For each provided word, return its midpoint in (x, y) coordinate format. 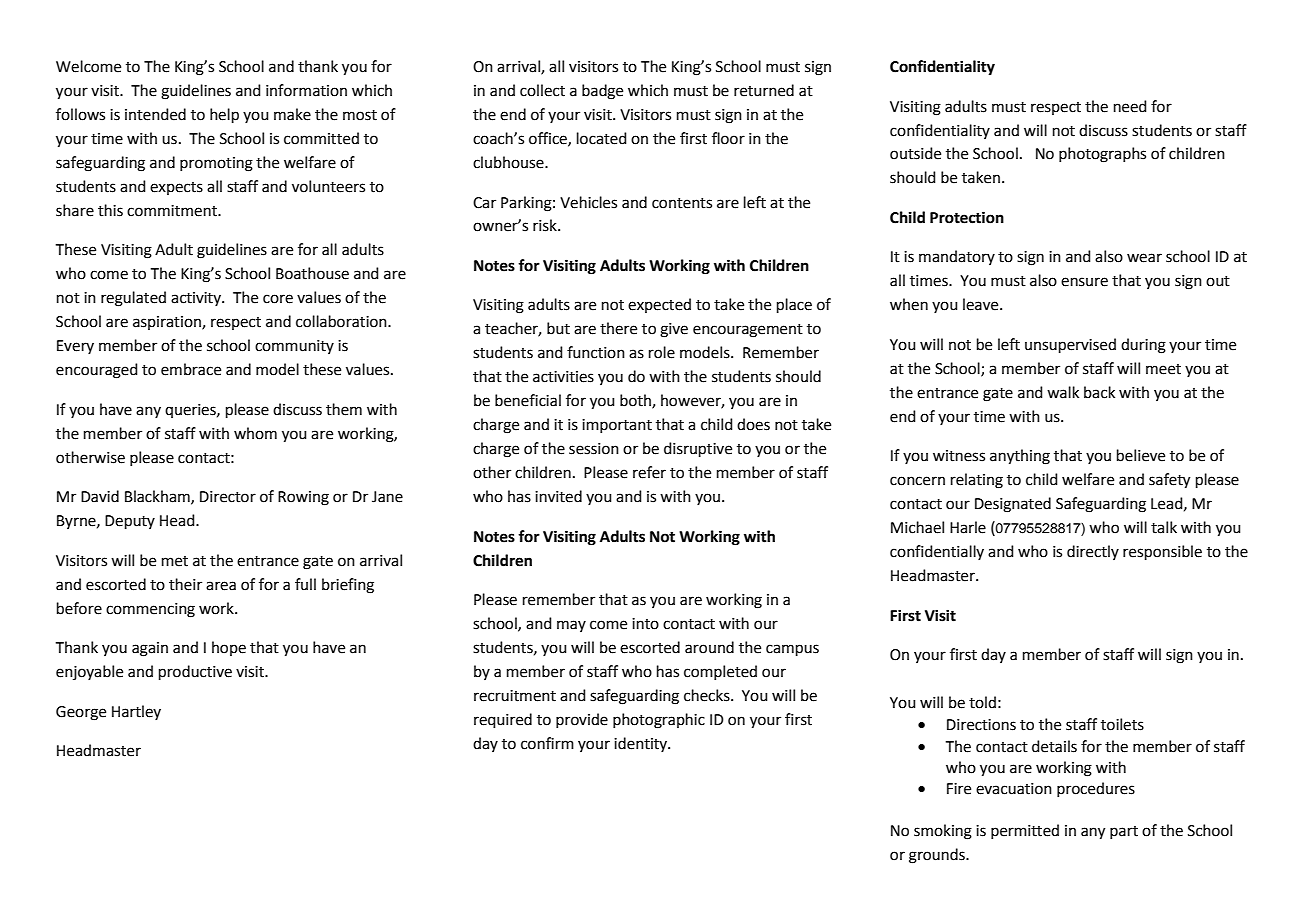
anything (1020, 457)
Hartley (136, 712)
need (1130, 106)
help (224, 115)
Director (228, 497)
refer (649, 472)
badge (602, 92)
